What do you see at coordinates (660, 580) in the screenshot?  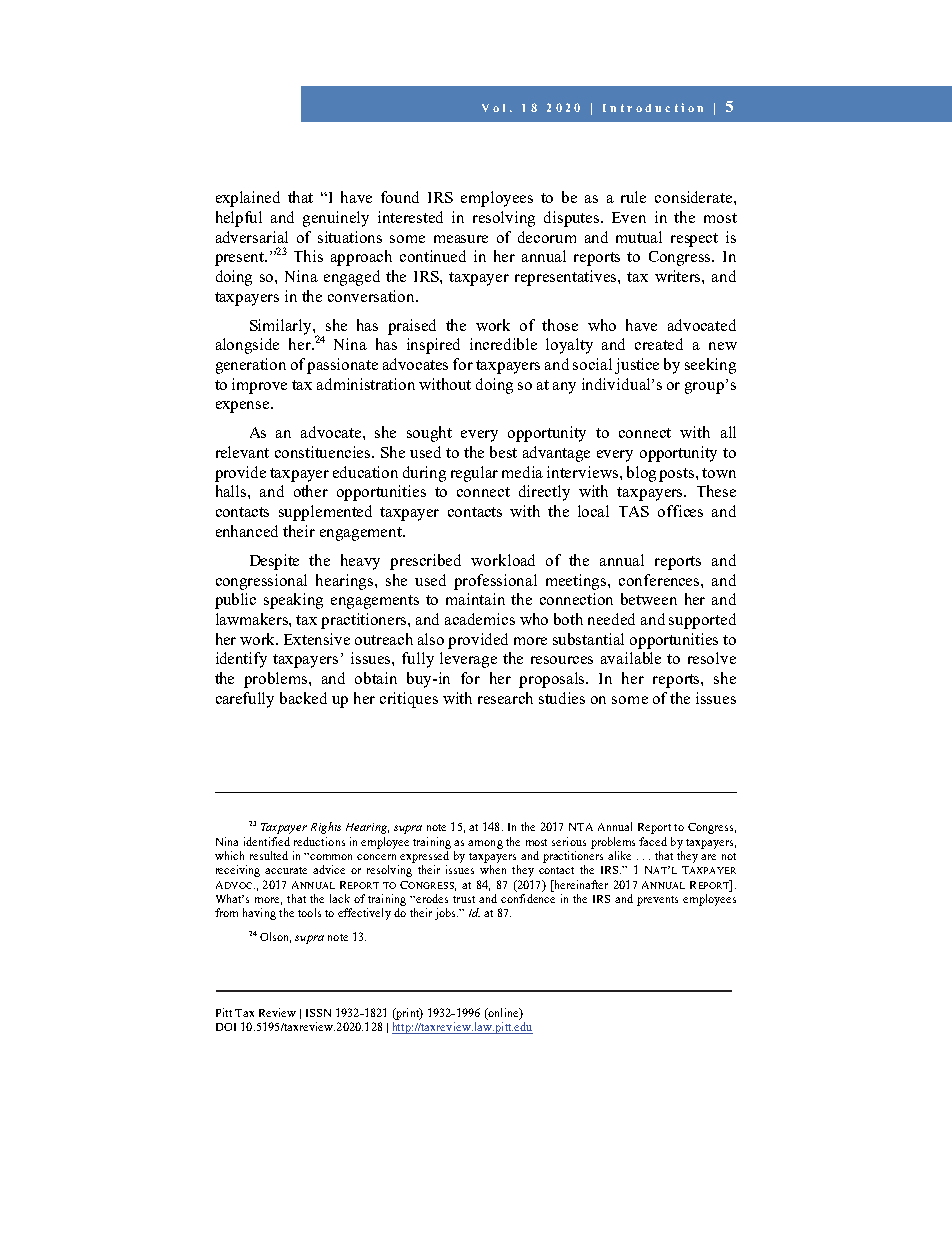 I see `conferences` at bounding box center [660, 580].
